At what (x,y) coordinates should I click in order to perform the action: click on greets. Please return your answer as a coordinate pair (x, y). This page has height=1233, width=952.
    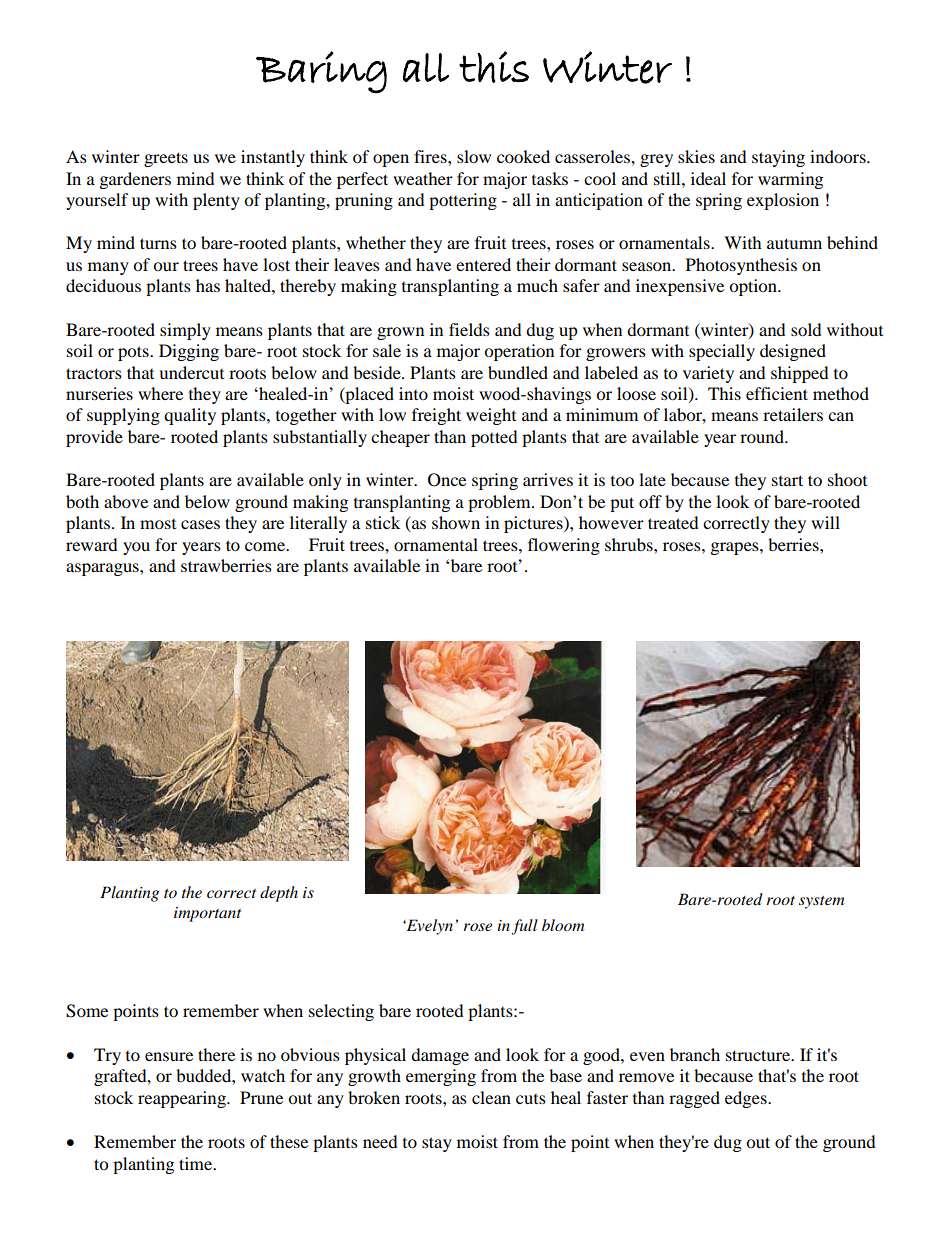
    Looking at the image, I should click on (166, 159).
